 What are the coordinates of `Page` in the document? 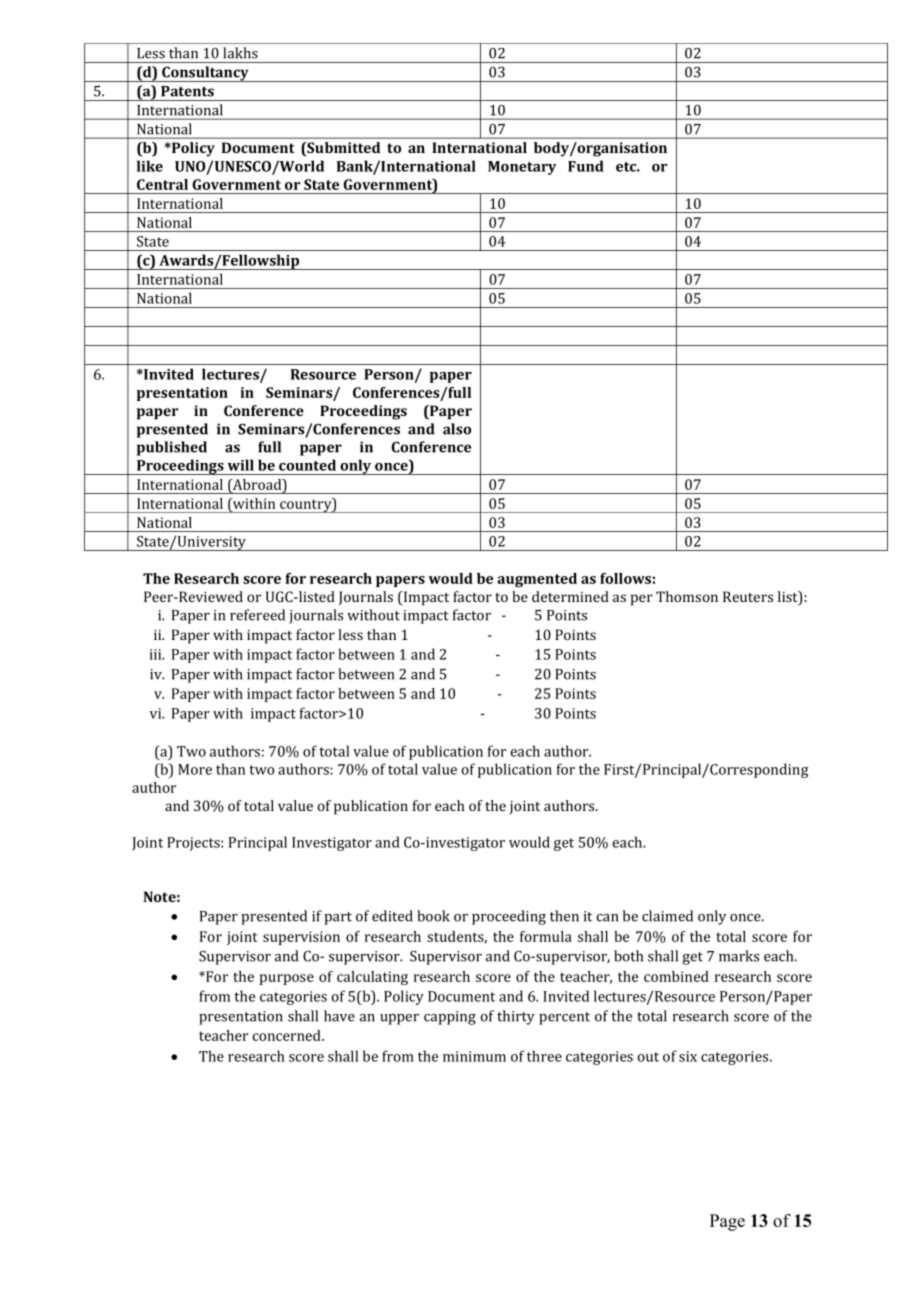 It's located at (727, 1222).
